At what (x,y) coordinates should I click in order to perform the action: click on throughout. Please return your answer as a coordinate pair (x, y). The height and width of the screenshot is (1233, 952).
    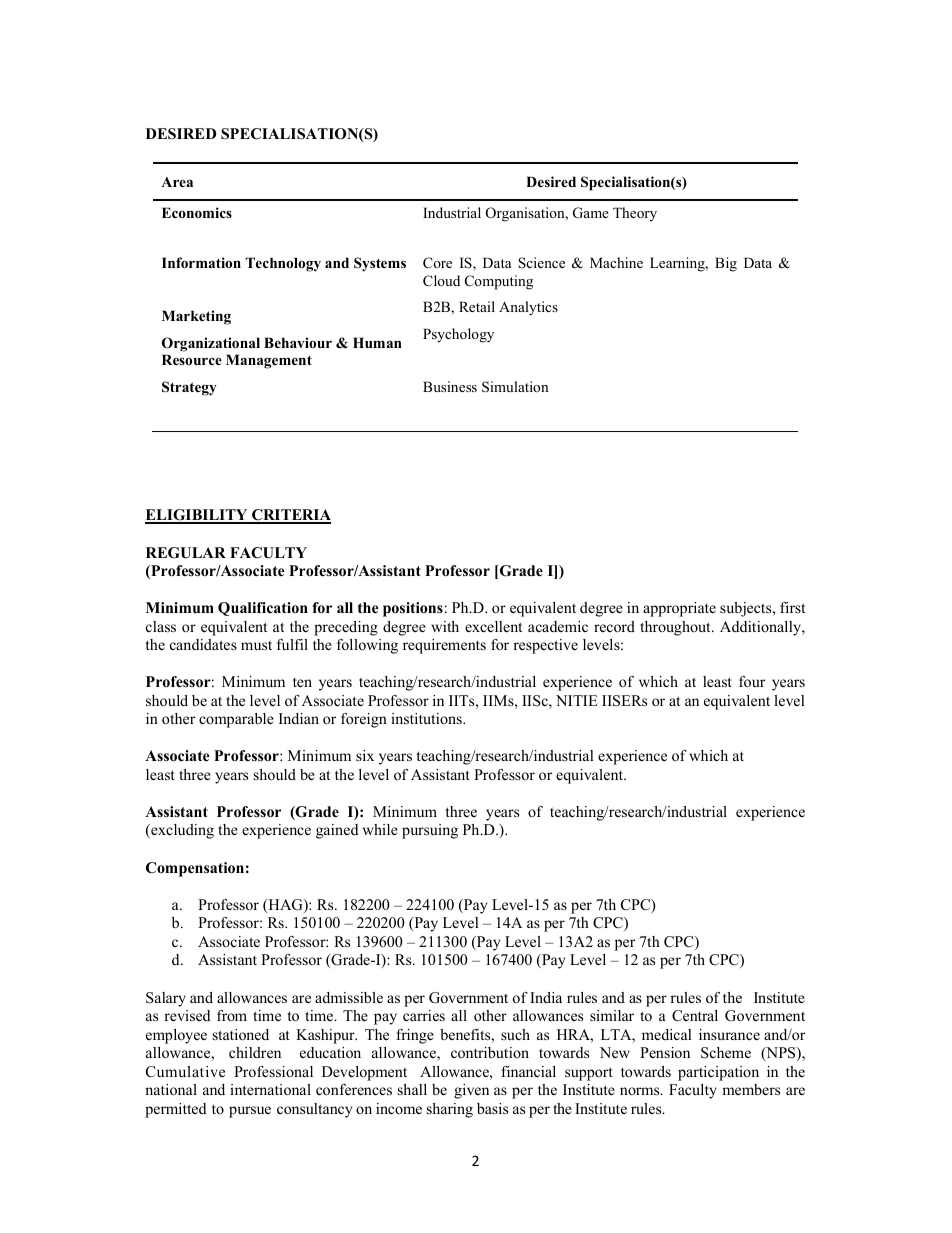
    Looking at the image, I should click on (676, 628).
